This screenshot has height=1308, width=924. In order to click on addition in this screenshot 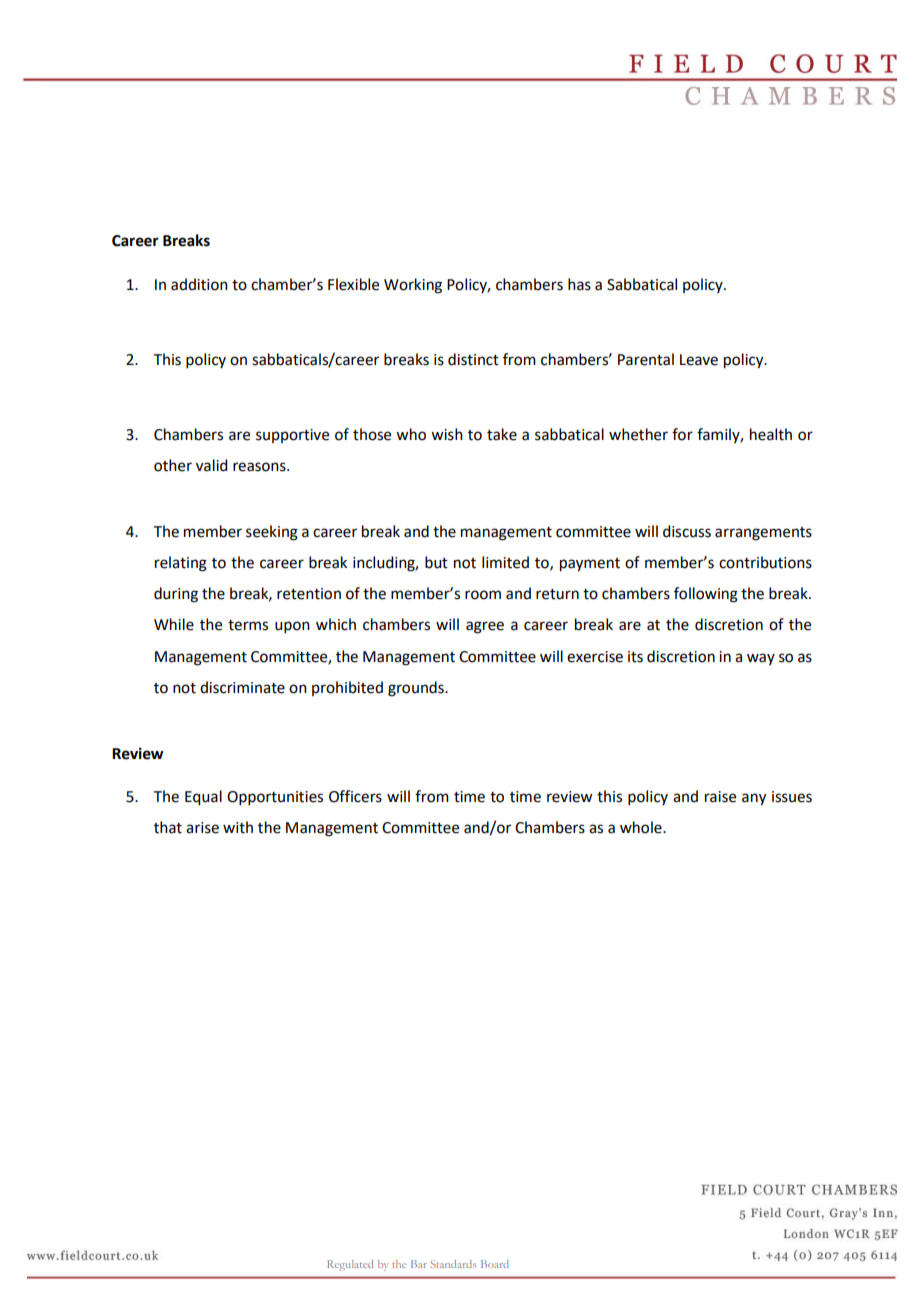, I will do `click(199, 284)`.
